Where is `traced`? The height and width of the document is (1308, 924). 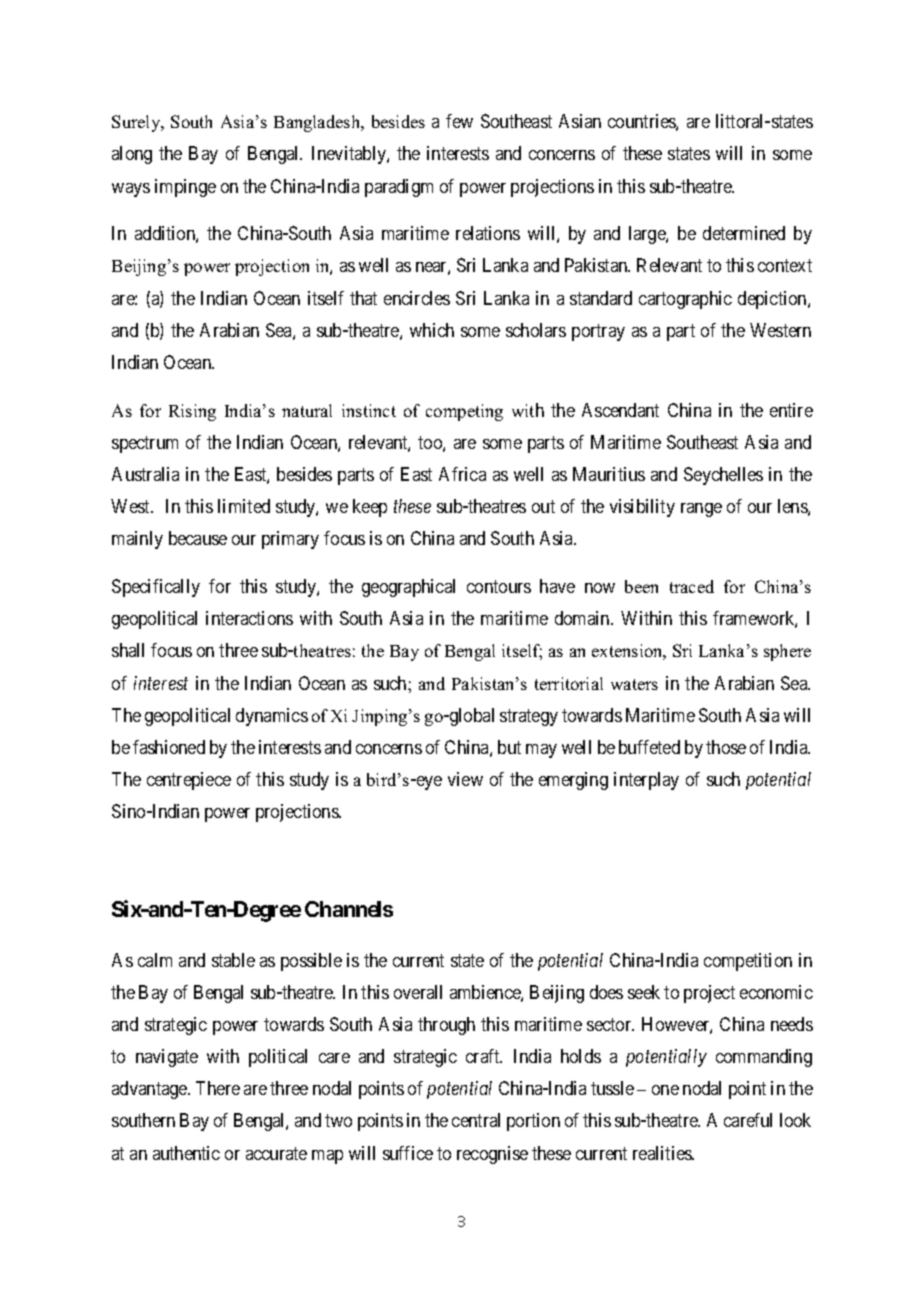
traced is located at coordinates (692, 586).
